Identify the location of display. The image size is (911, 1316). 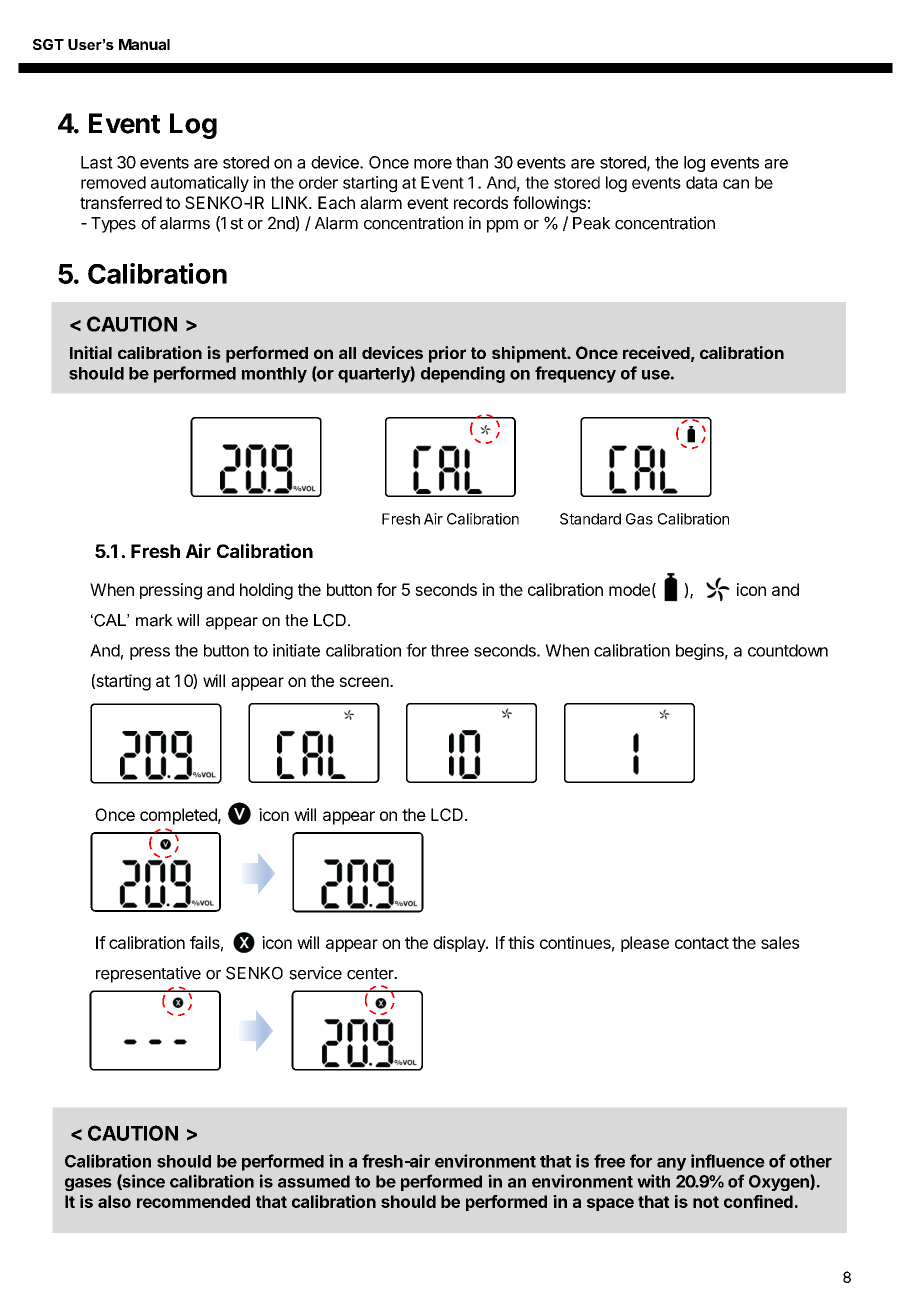
(460, 944).
